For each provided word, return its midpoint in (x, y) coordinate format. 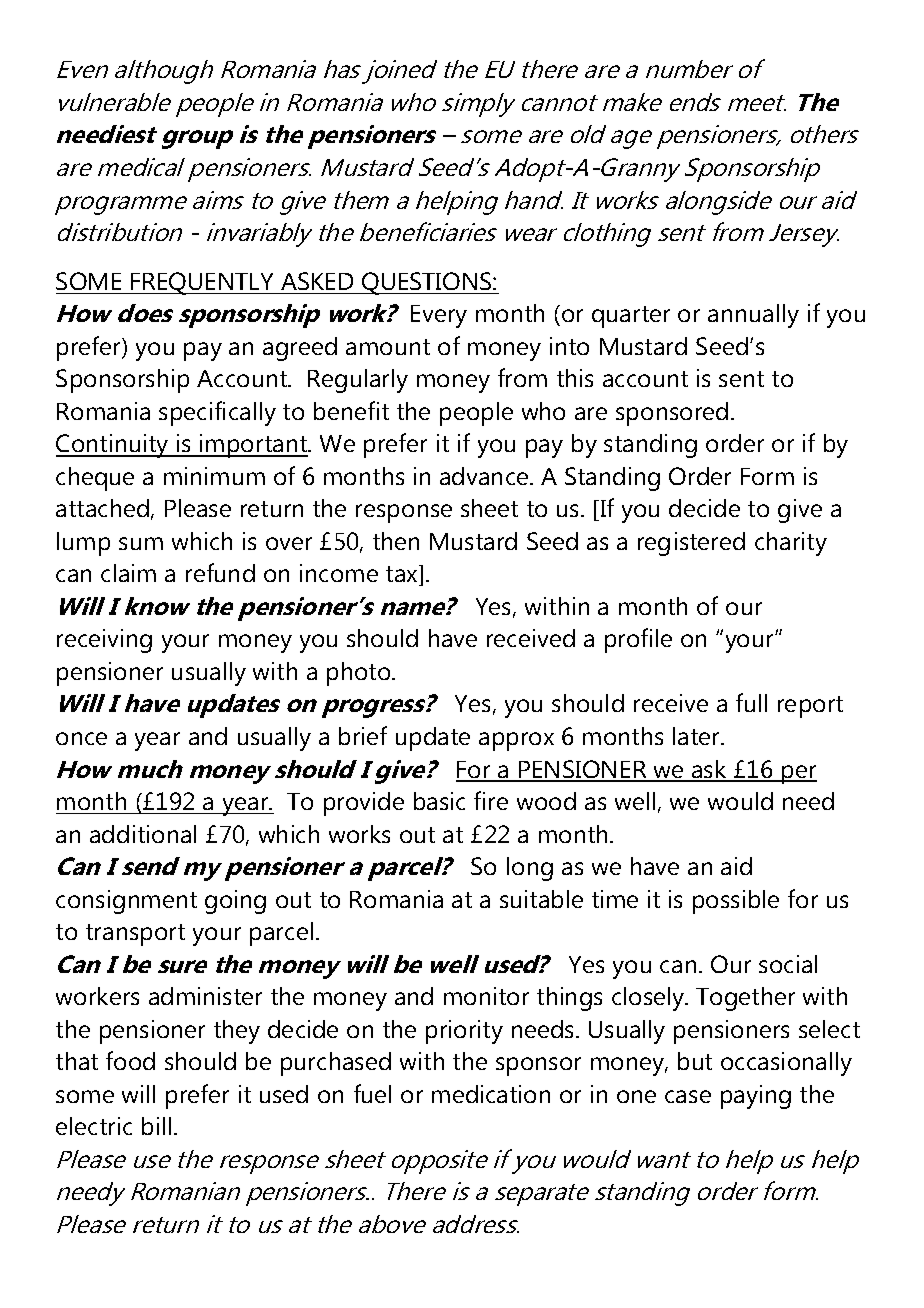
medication (491, 1094)
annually (753, 316)
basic (439, 801)
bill (156, 1126)
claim (128, 573)
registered (691, 544)
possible (736, 902)
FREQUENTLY (203, 283)
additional (143, 834)
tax (403, 575)
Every (439, 316)
